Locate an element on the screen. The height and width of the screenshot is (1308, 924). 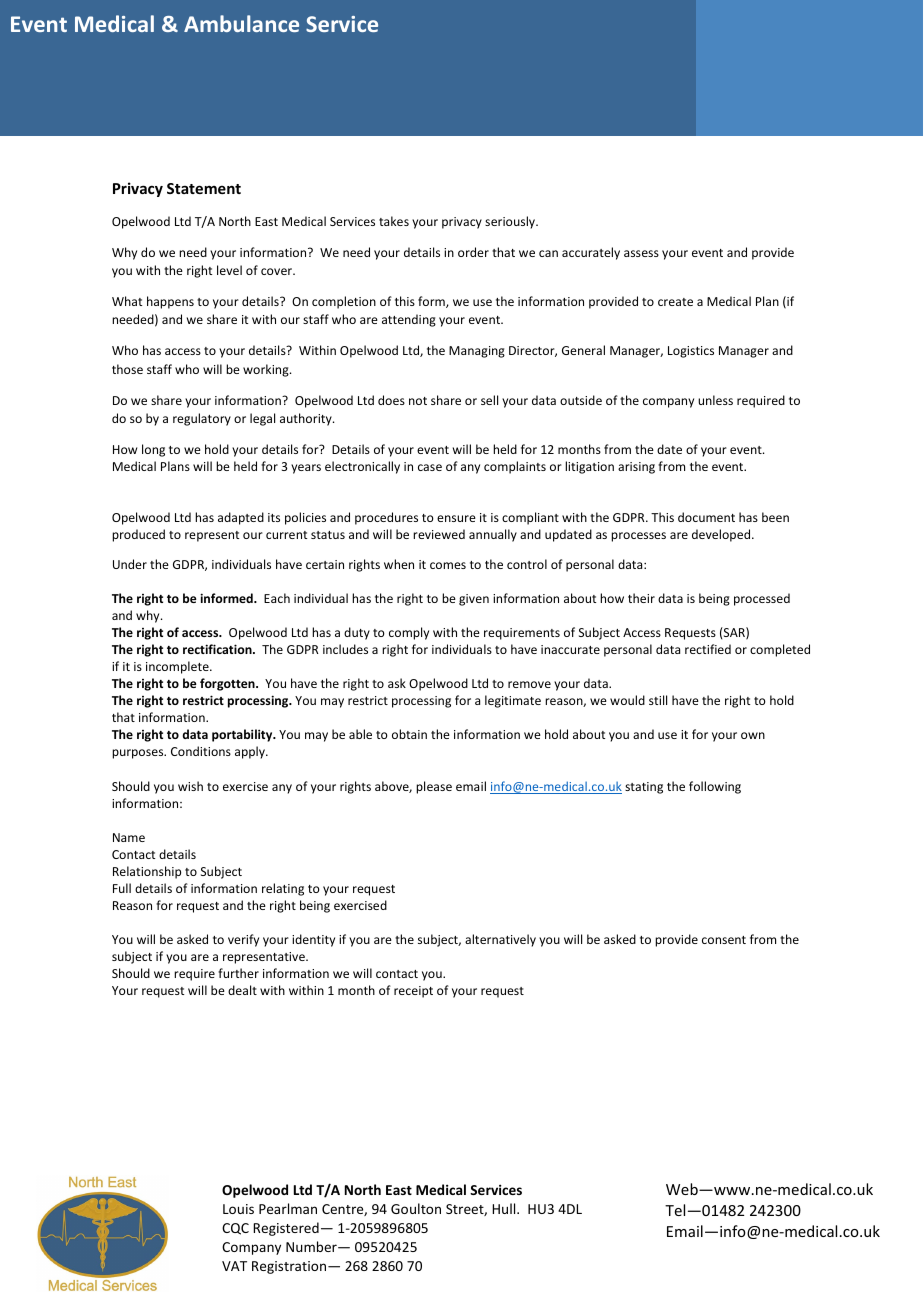
rectification is located at coordinates (218, 649).
